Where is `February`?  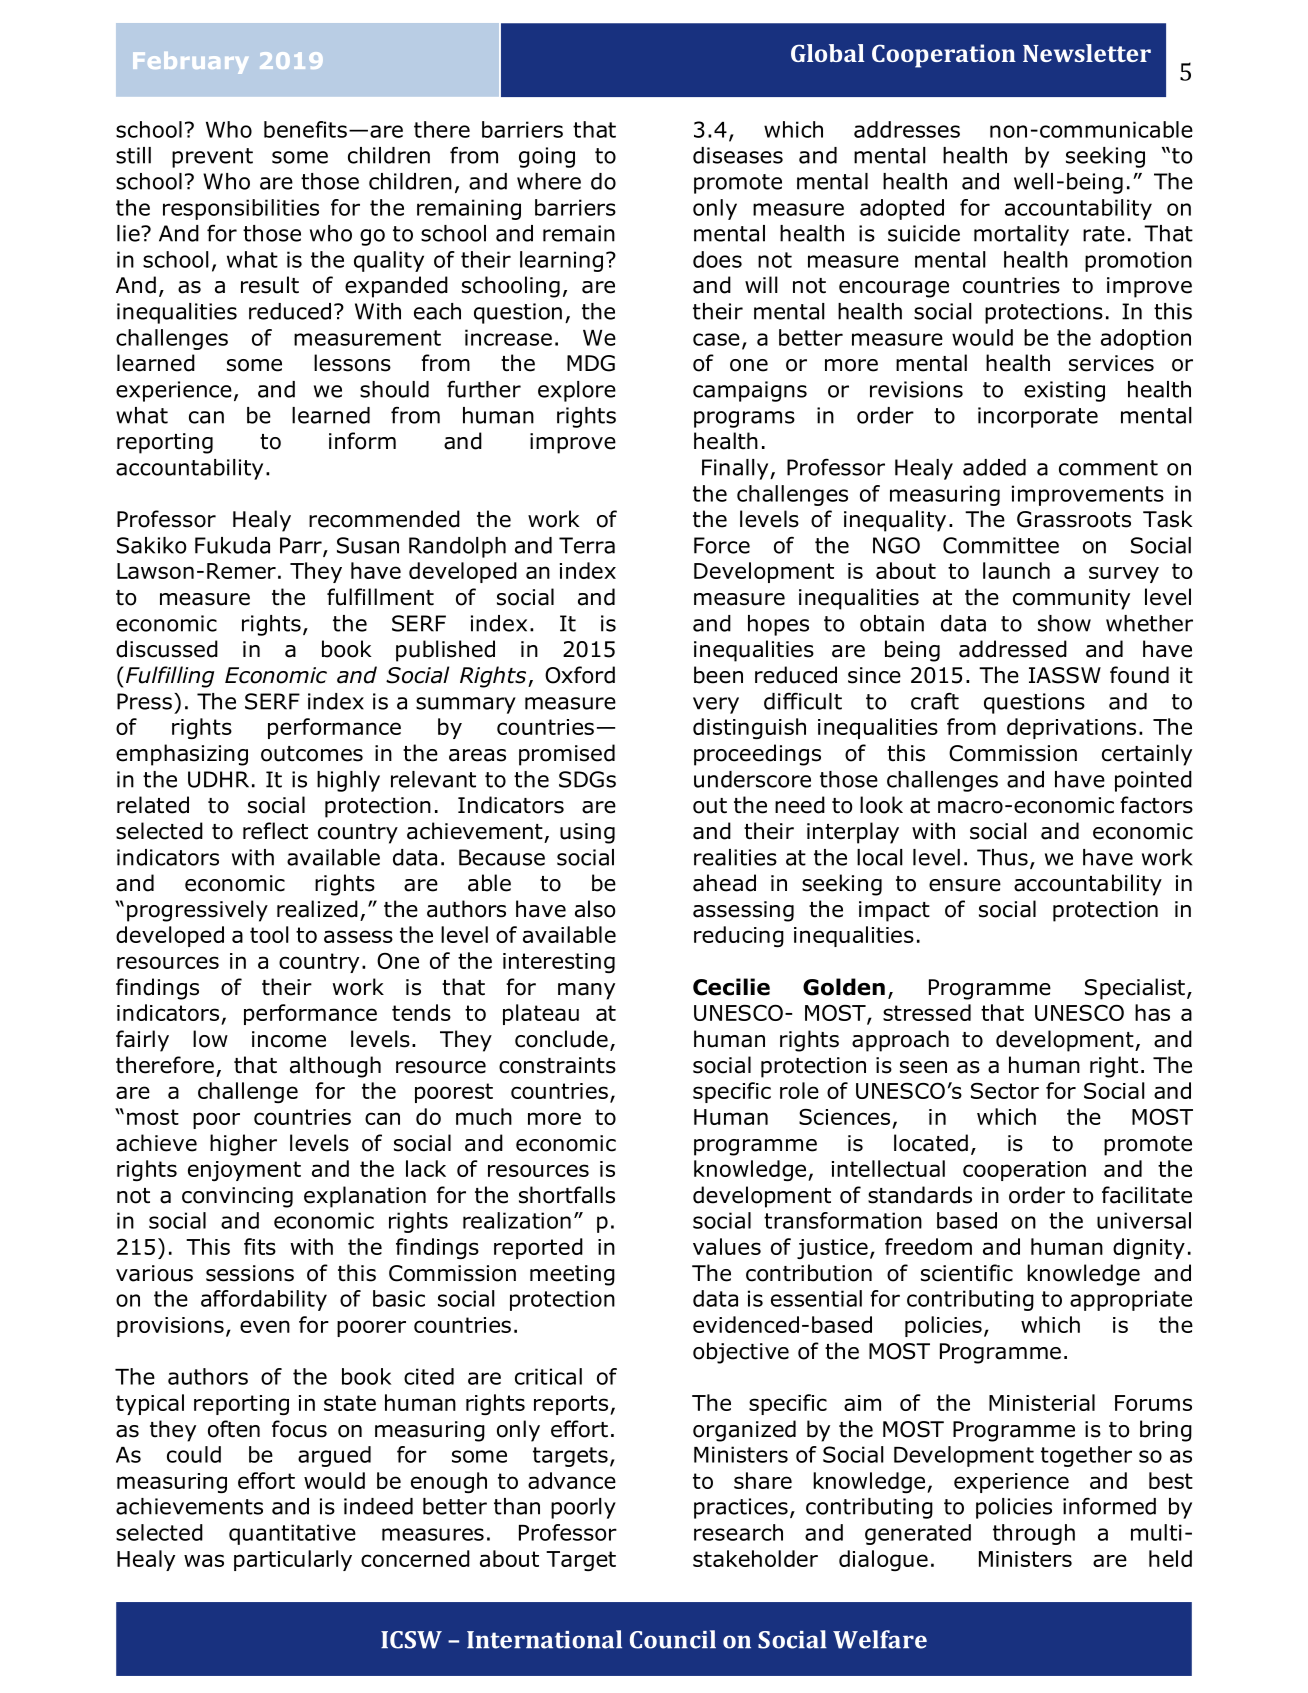
February is located at coordinates (190, 63).
